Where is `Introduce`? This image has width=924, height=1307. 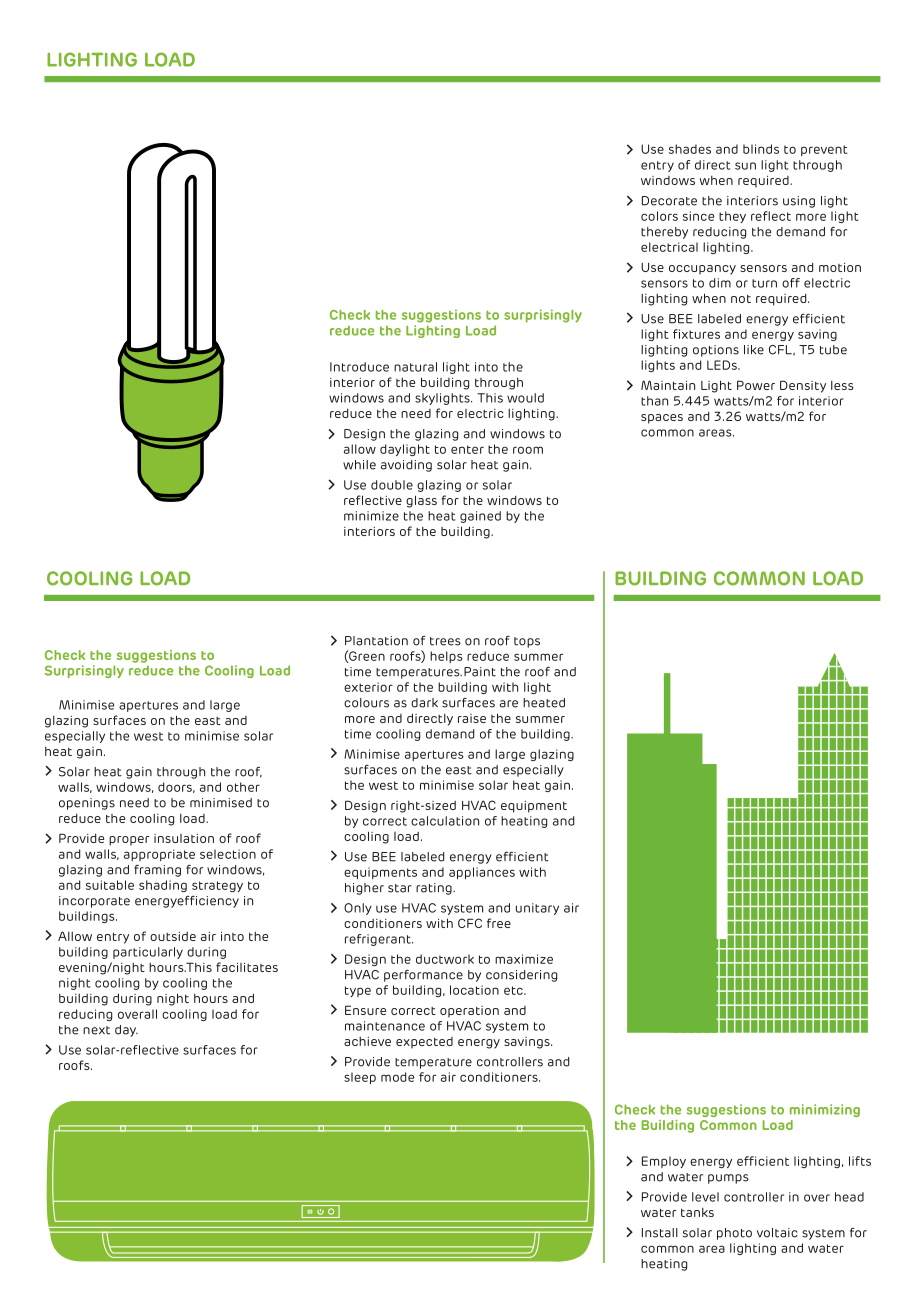 Introduce is located at coordinates (359, 367).
